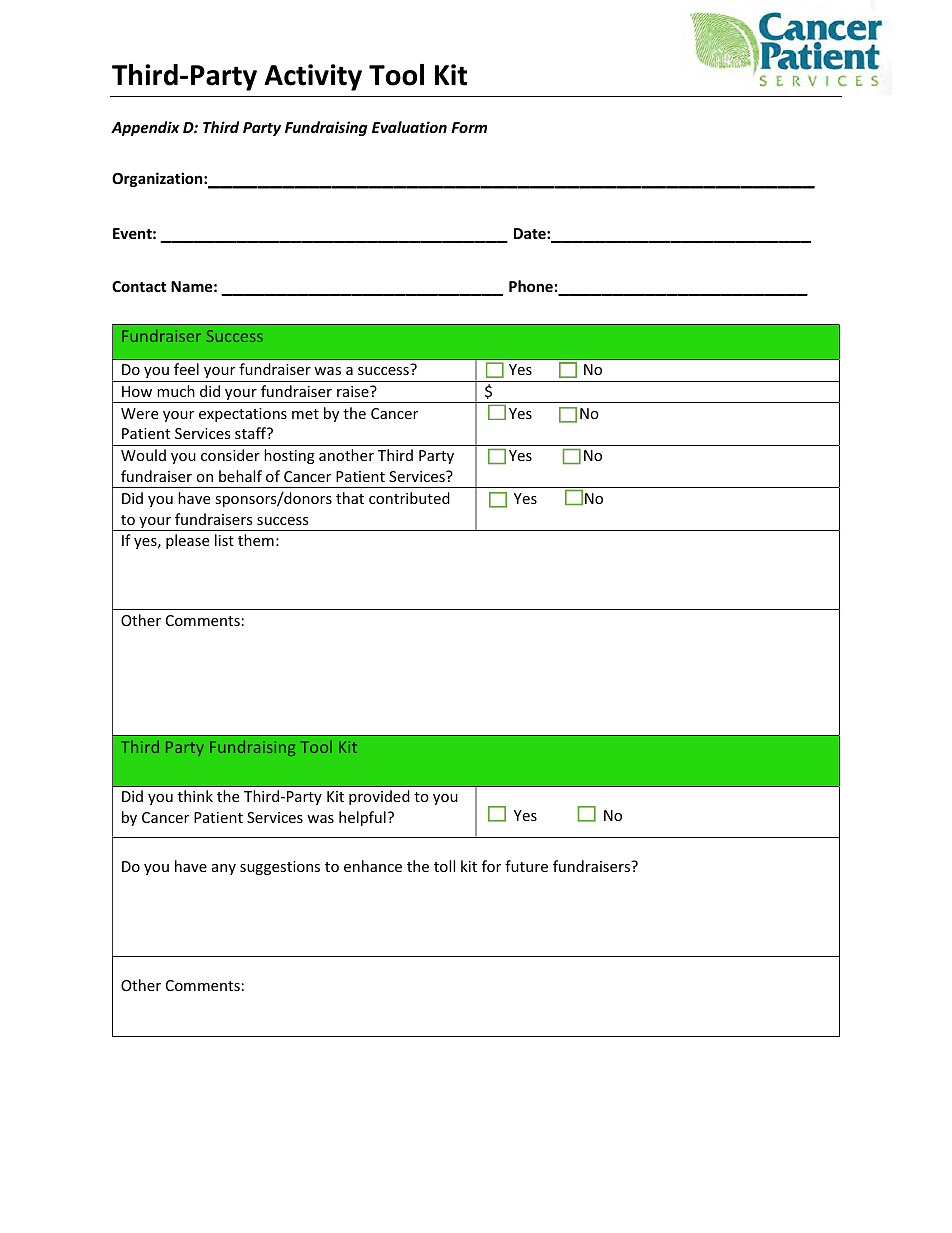  Describe the element at coordinates (145, 128) in the screenshot. I see `Appendix` at that location.
